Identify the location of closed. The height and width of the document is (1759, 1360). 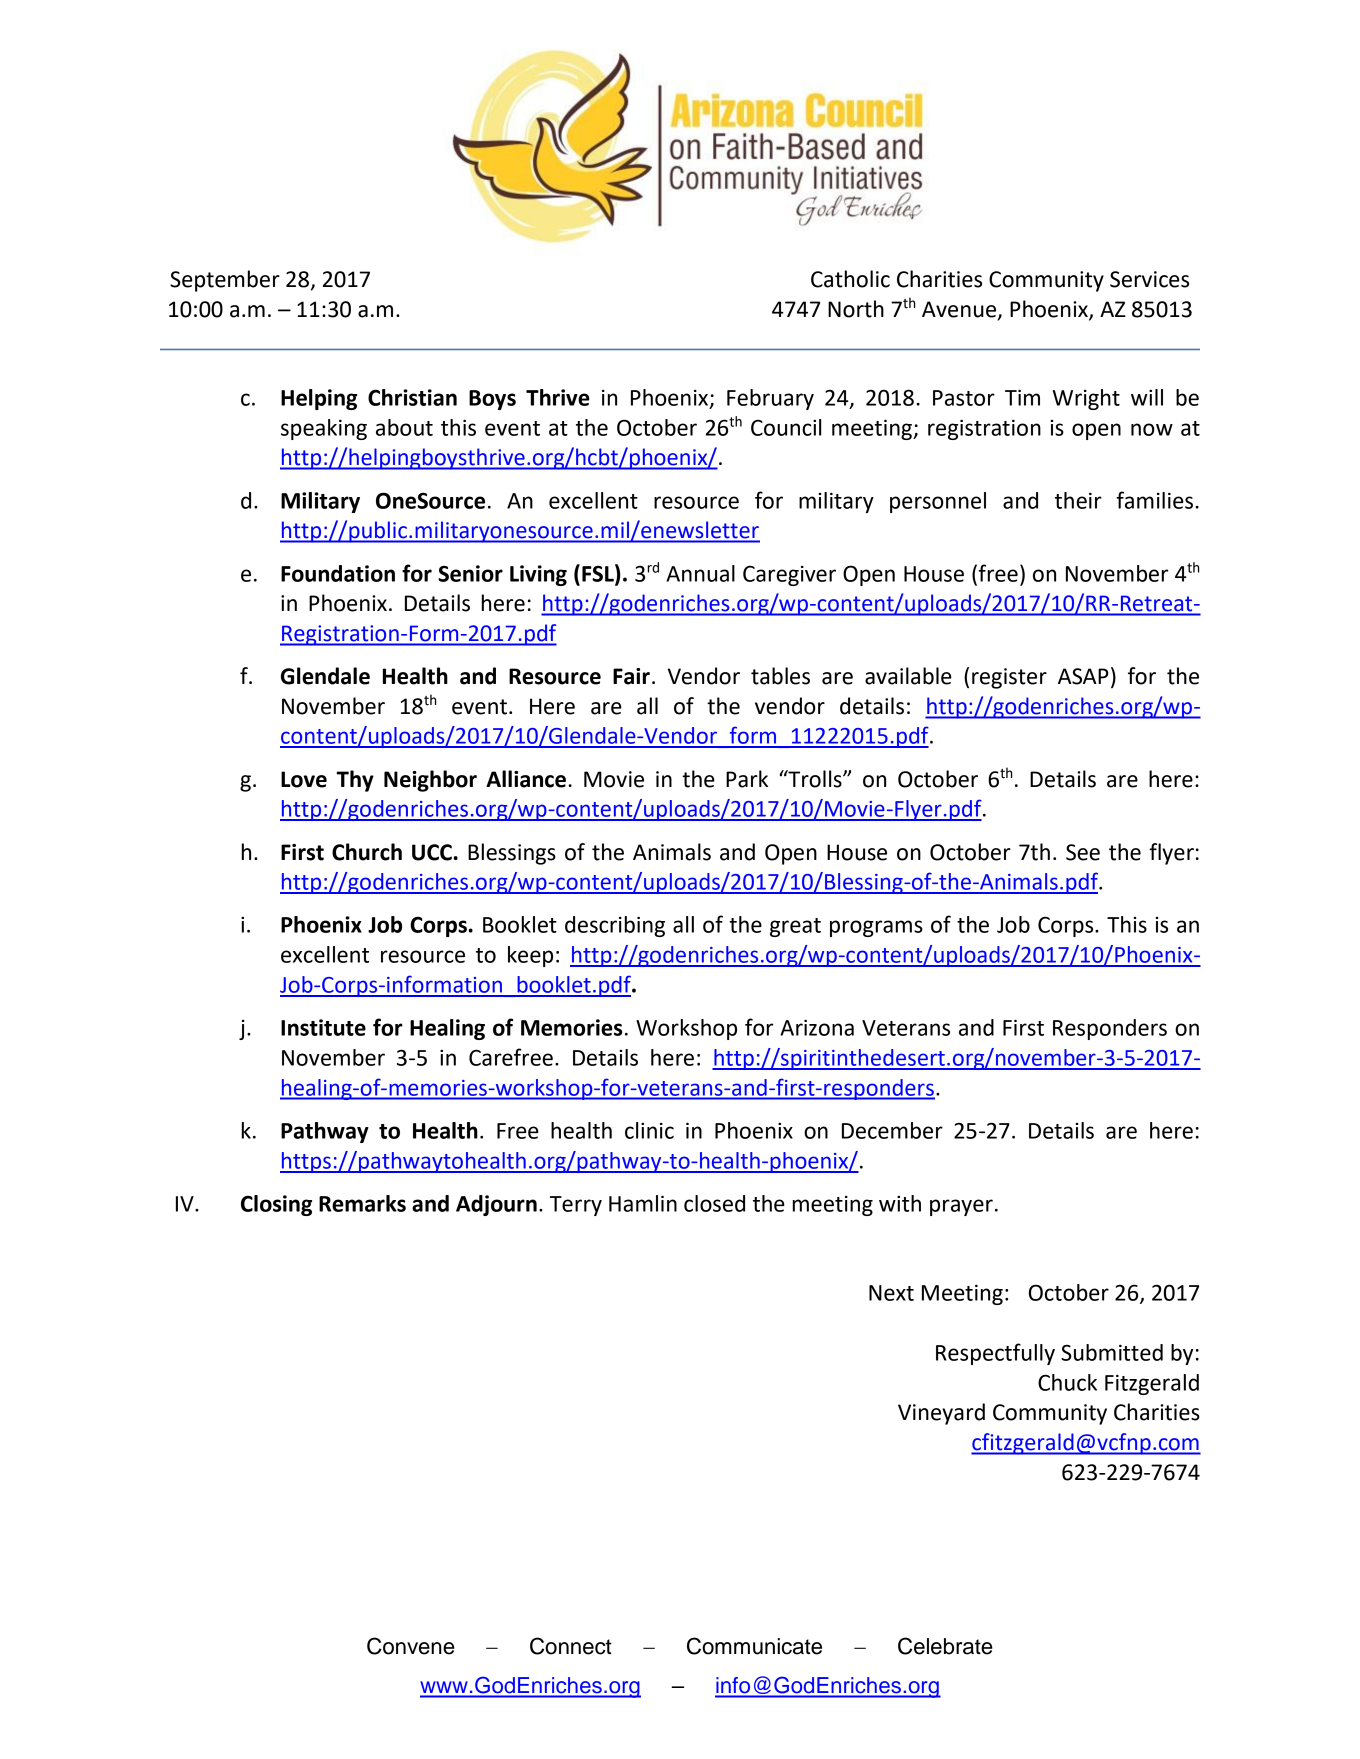
(714, 1203).
